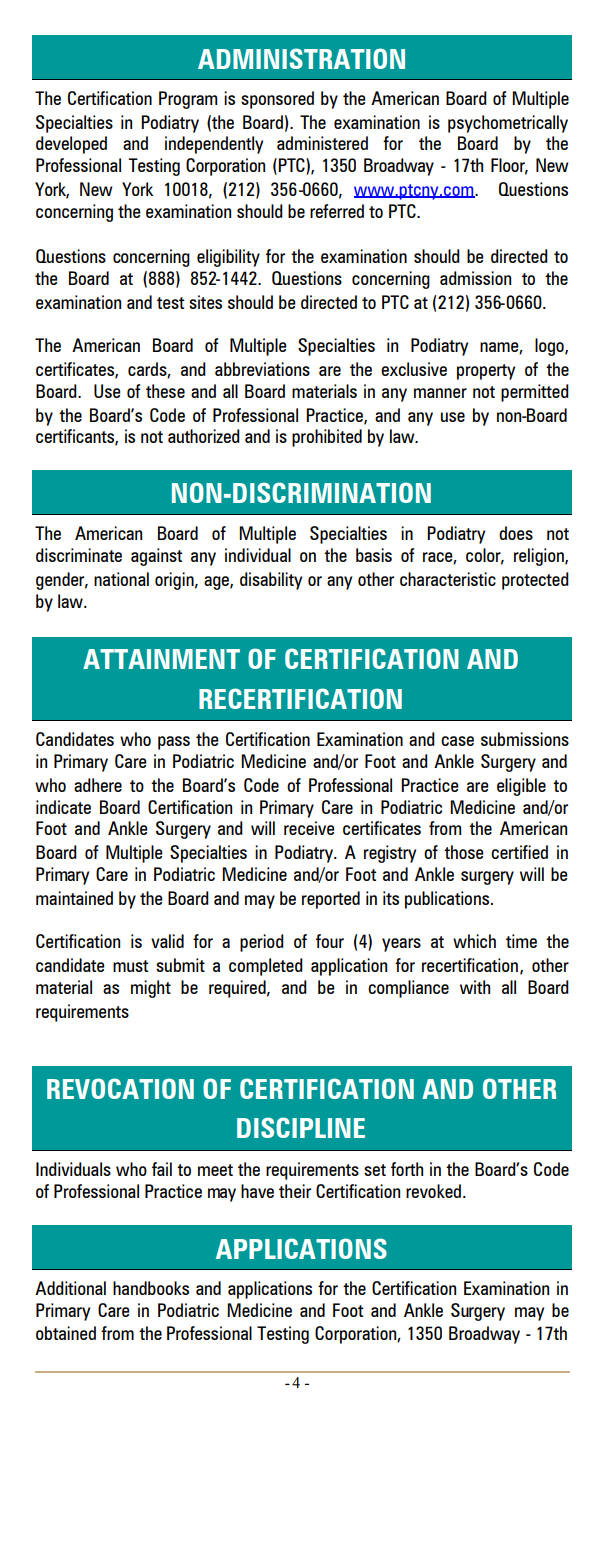 The image size is (605, 1568). Describe the element at coordinates (448, 900) in the image. I see `publications` at that location.
